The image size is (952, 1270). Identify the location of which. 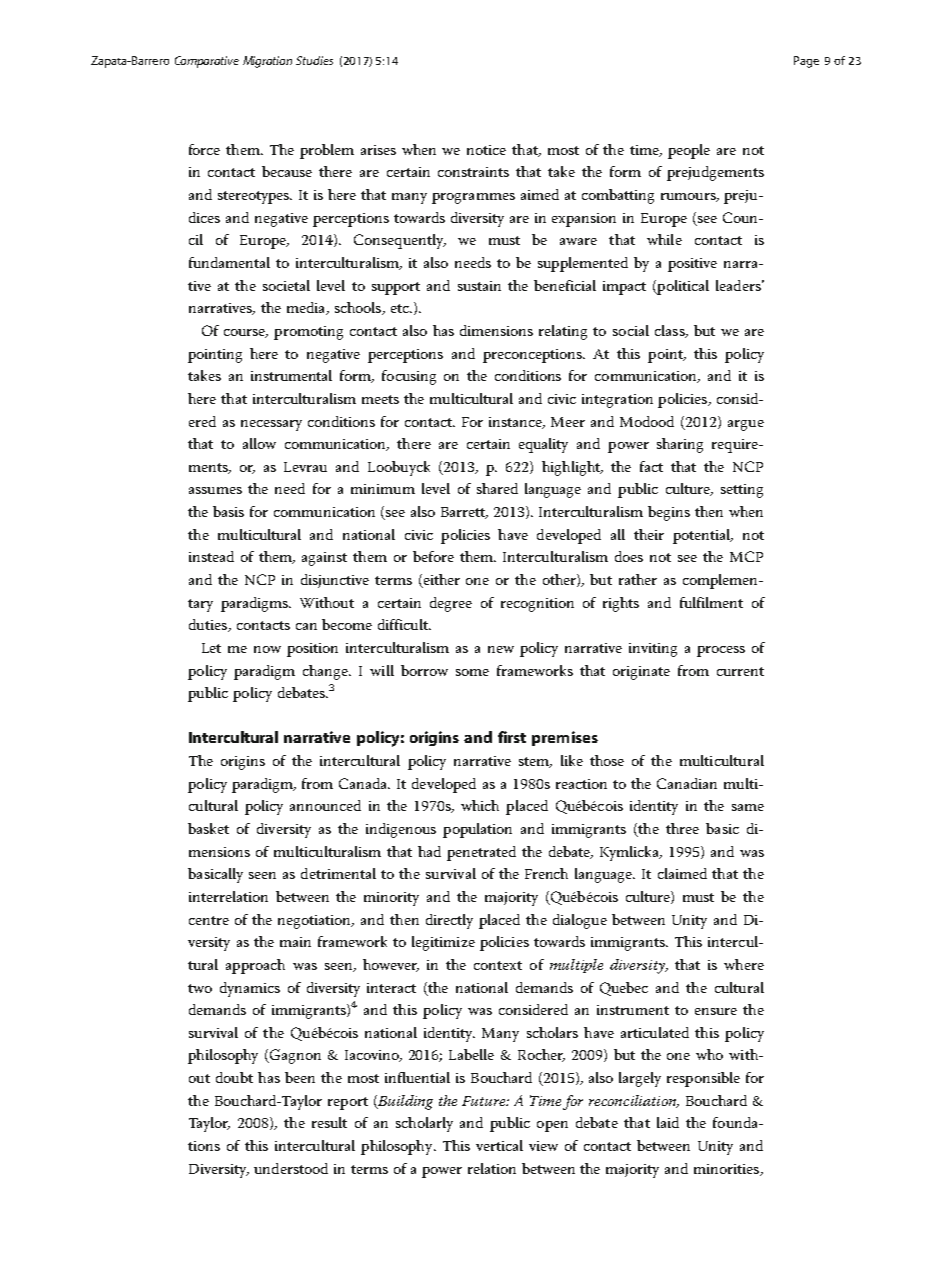
(480, 805).
